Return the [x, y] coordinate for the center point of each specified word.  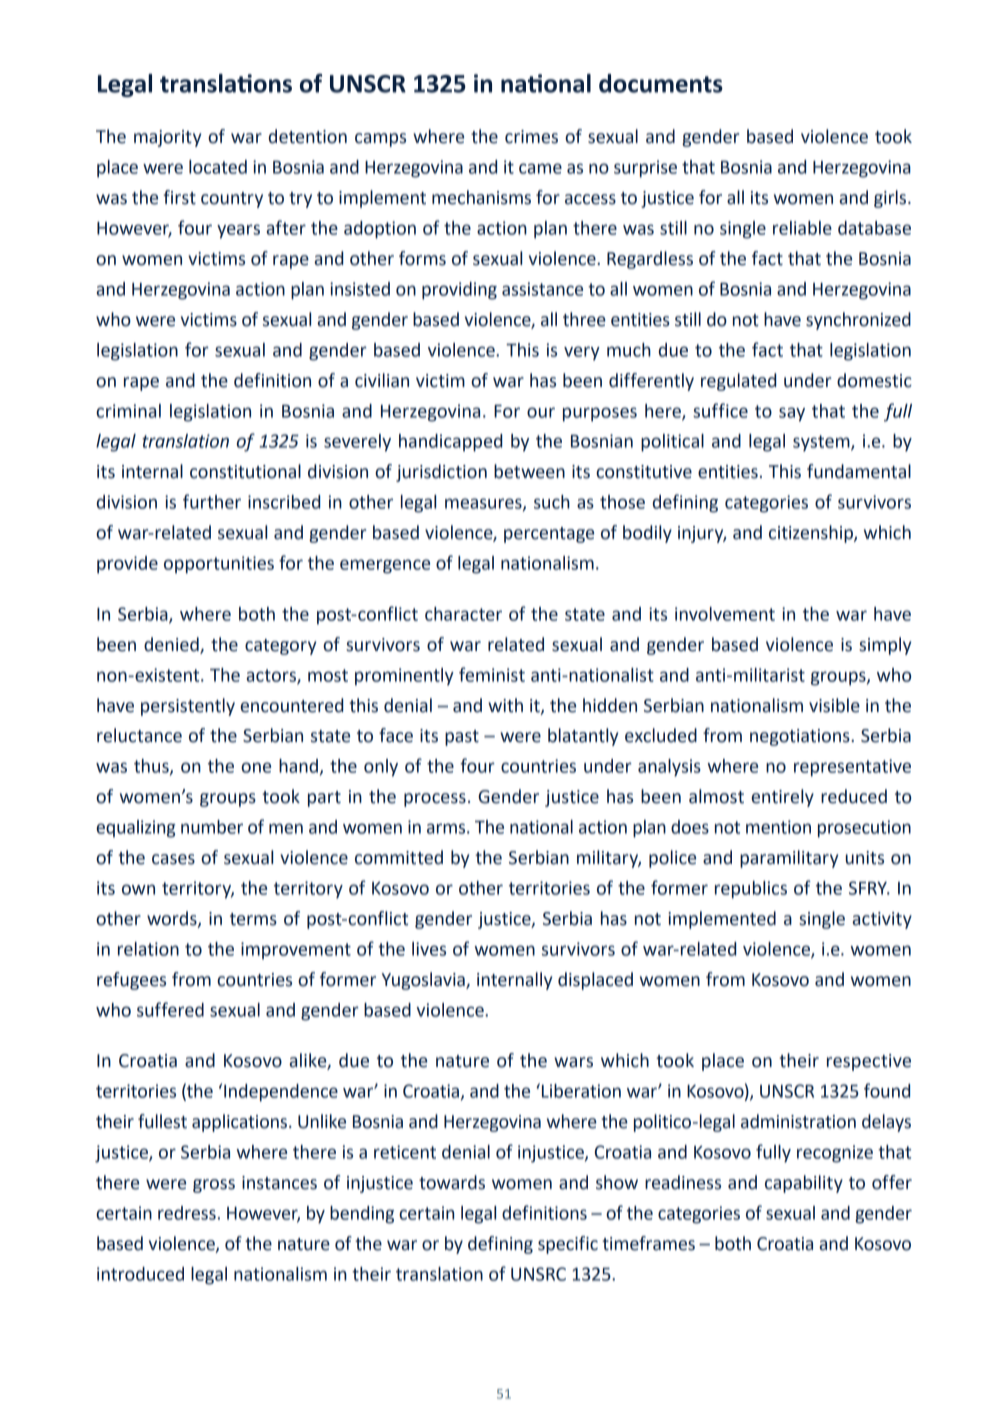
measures [484, 504]
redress [187, 1213]
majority [167, 138]
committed [399, 857]
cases [173, 859]
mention [778, 827]
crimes [531, 137]
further [212, 501]
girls [891, 199]
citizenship [812, 534]
